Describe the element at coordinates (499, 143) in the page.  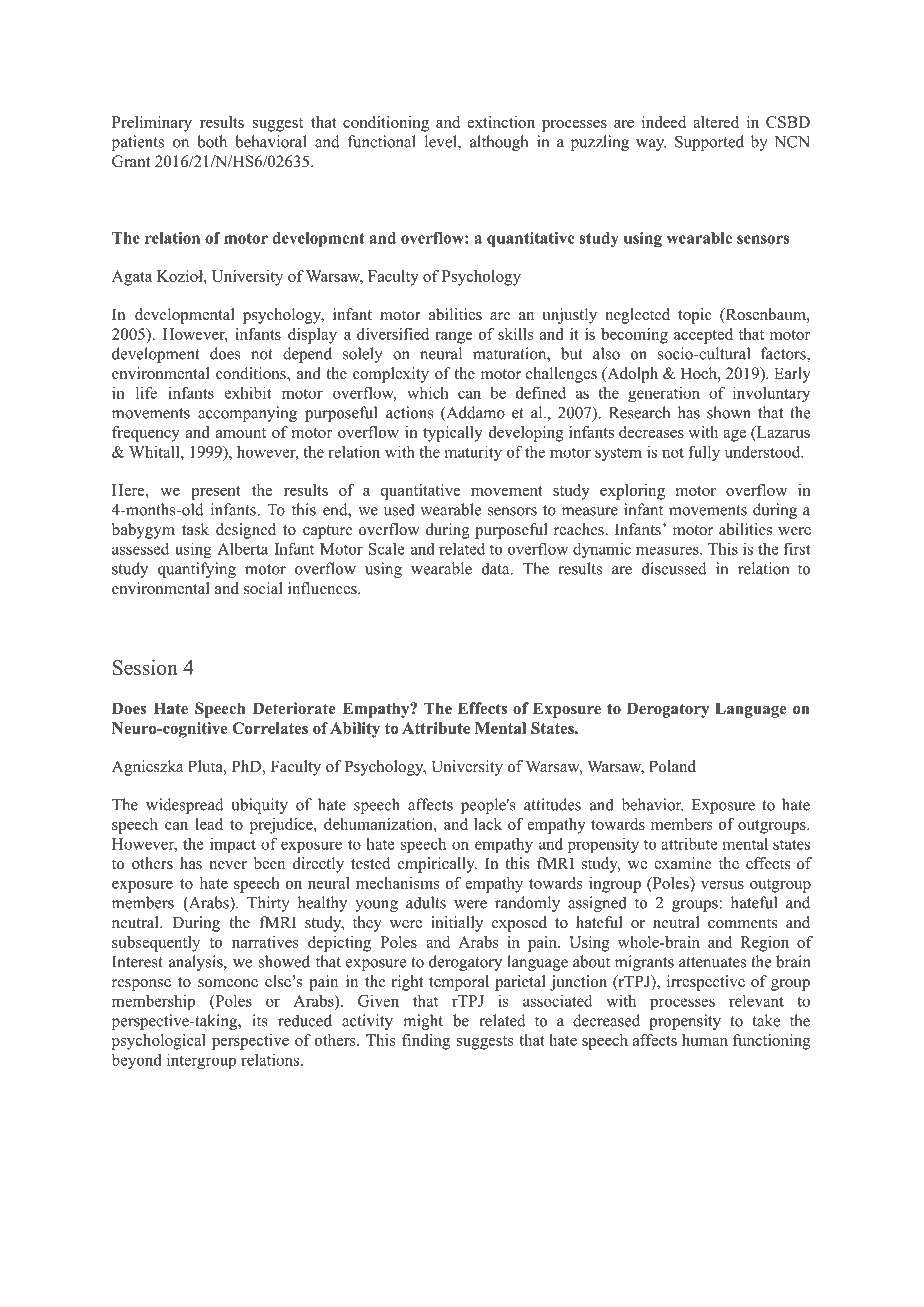
I see `although` at that location.
